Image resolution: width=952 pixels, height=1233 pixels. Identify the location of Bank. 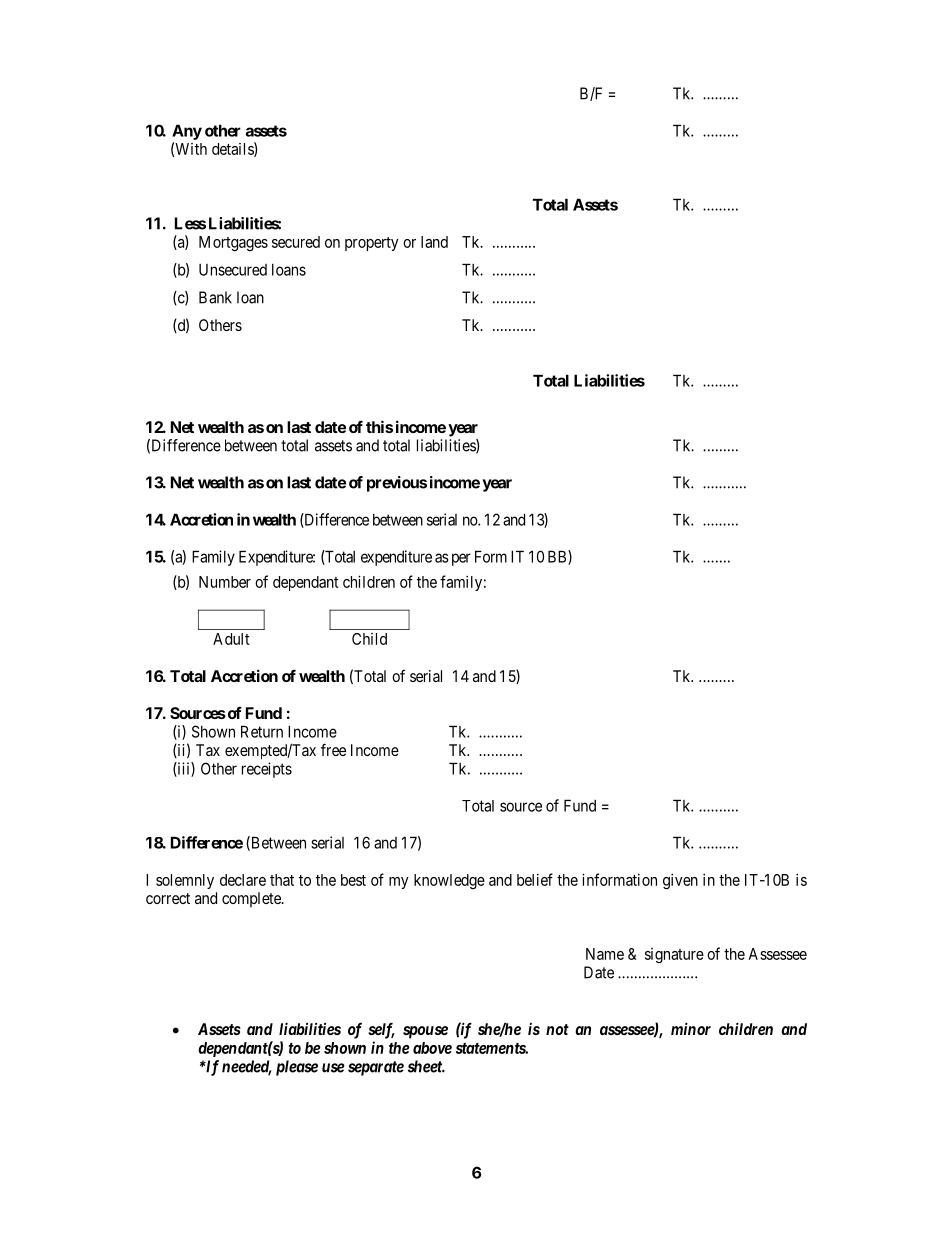
(215, 297).
